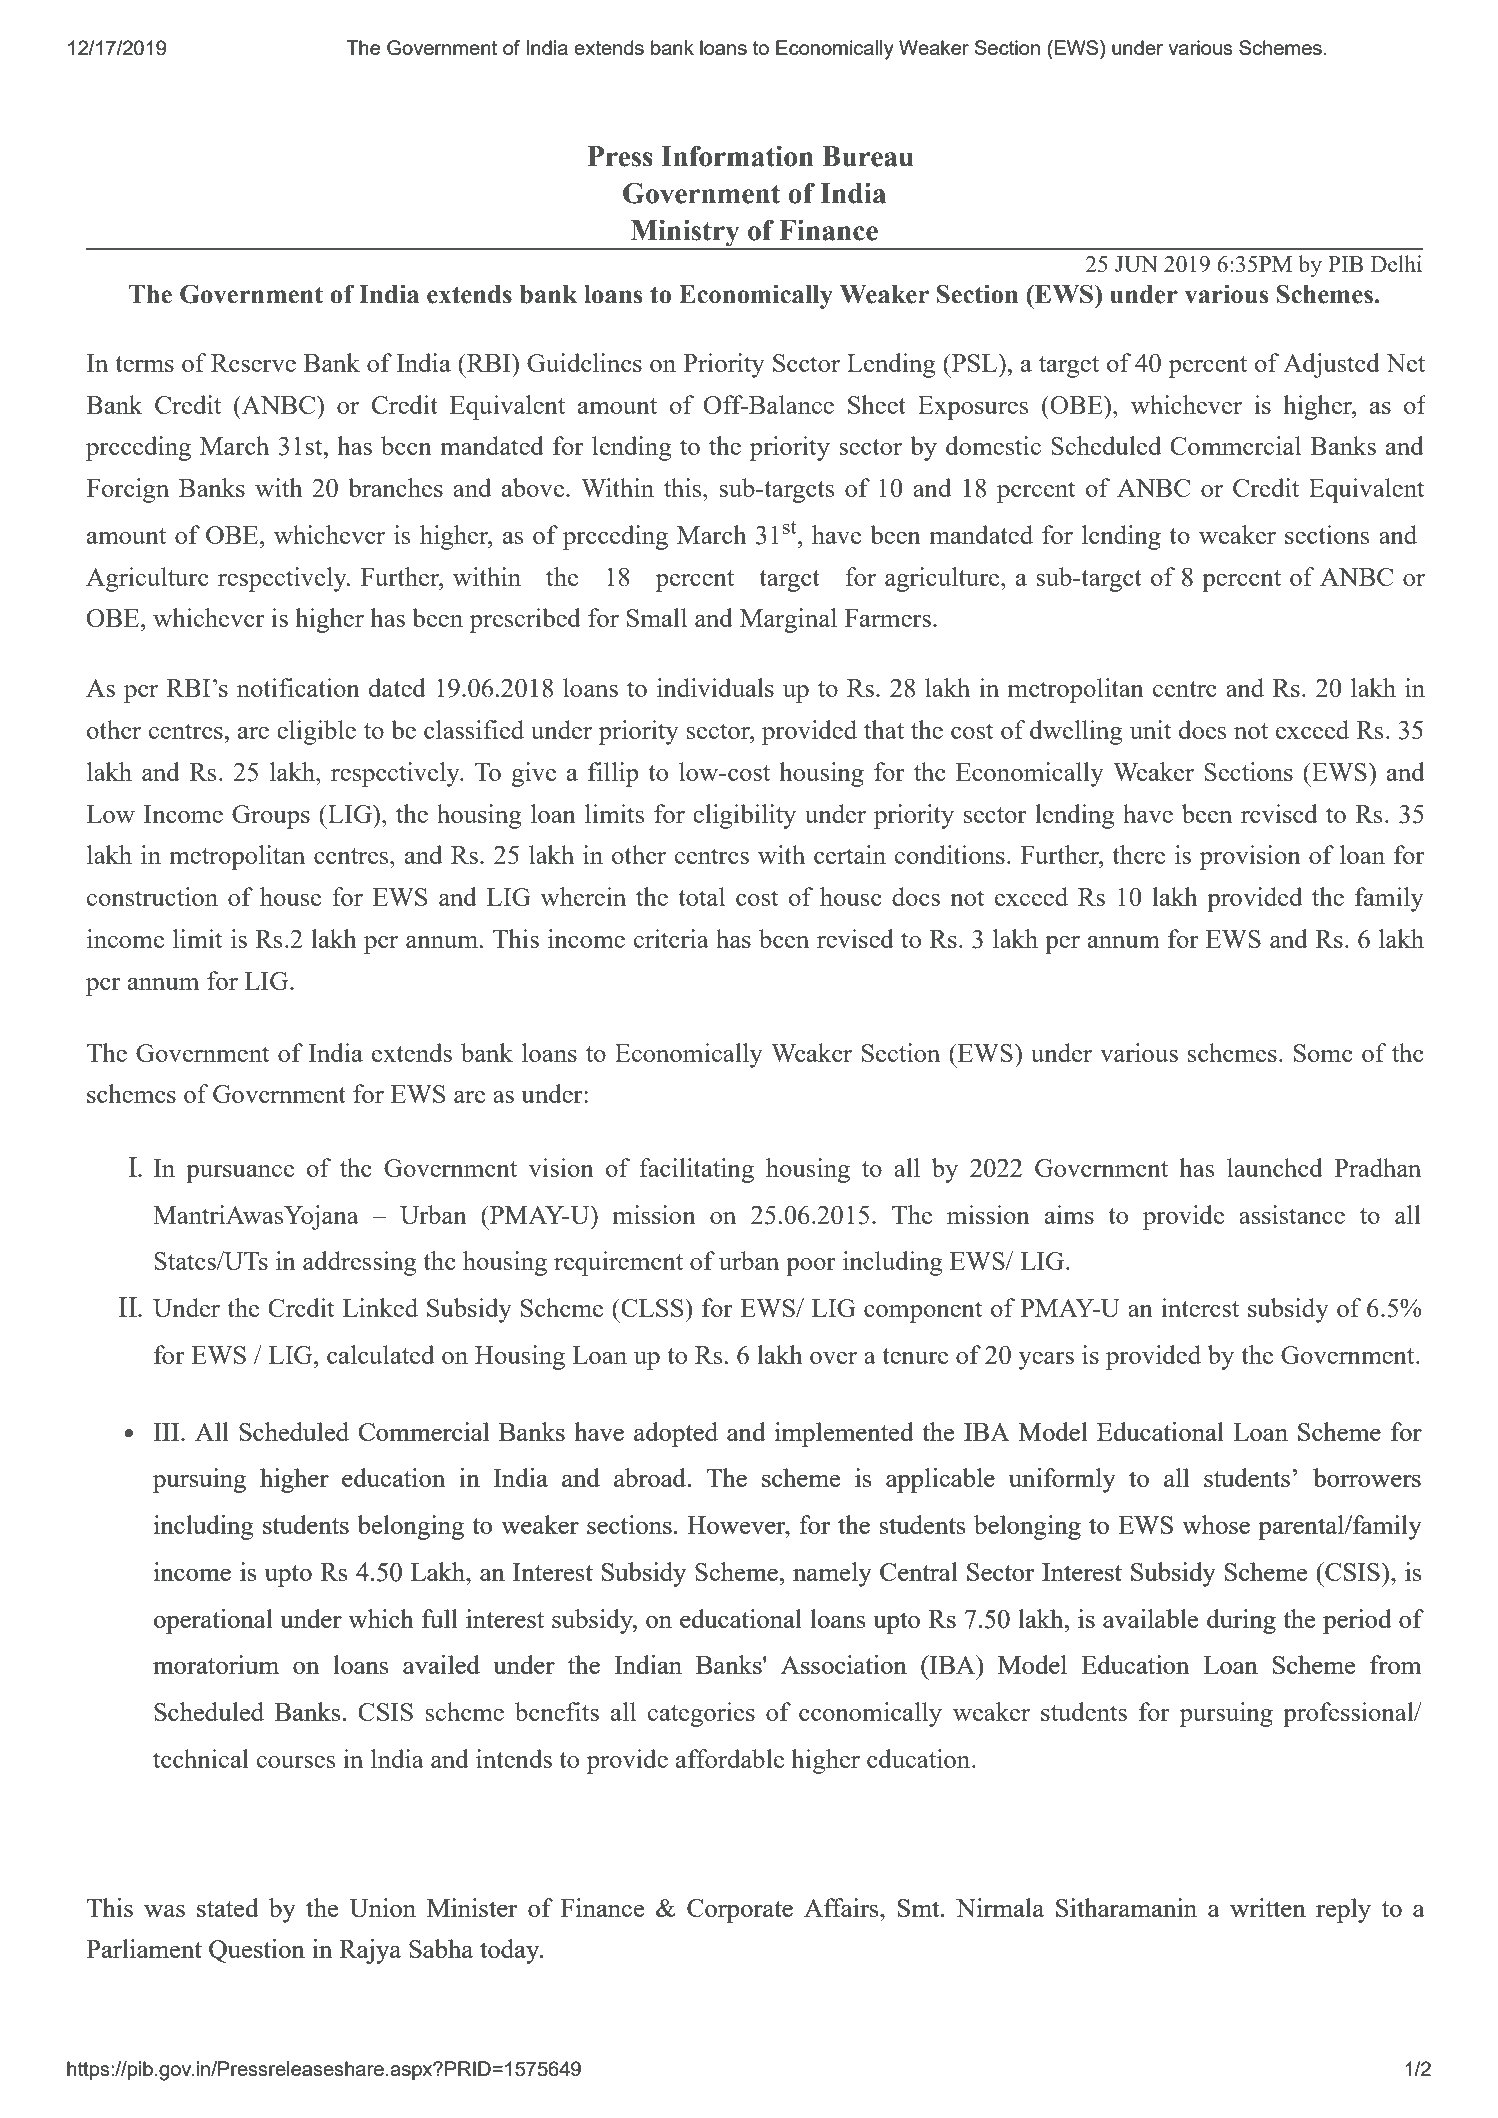 This screenshot has height=2118, width=1498. Describe the element at coordinates (737, 156) in the screenshot. I see `Information` at that location.
